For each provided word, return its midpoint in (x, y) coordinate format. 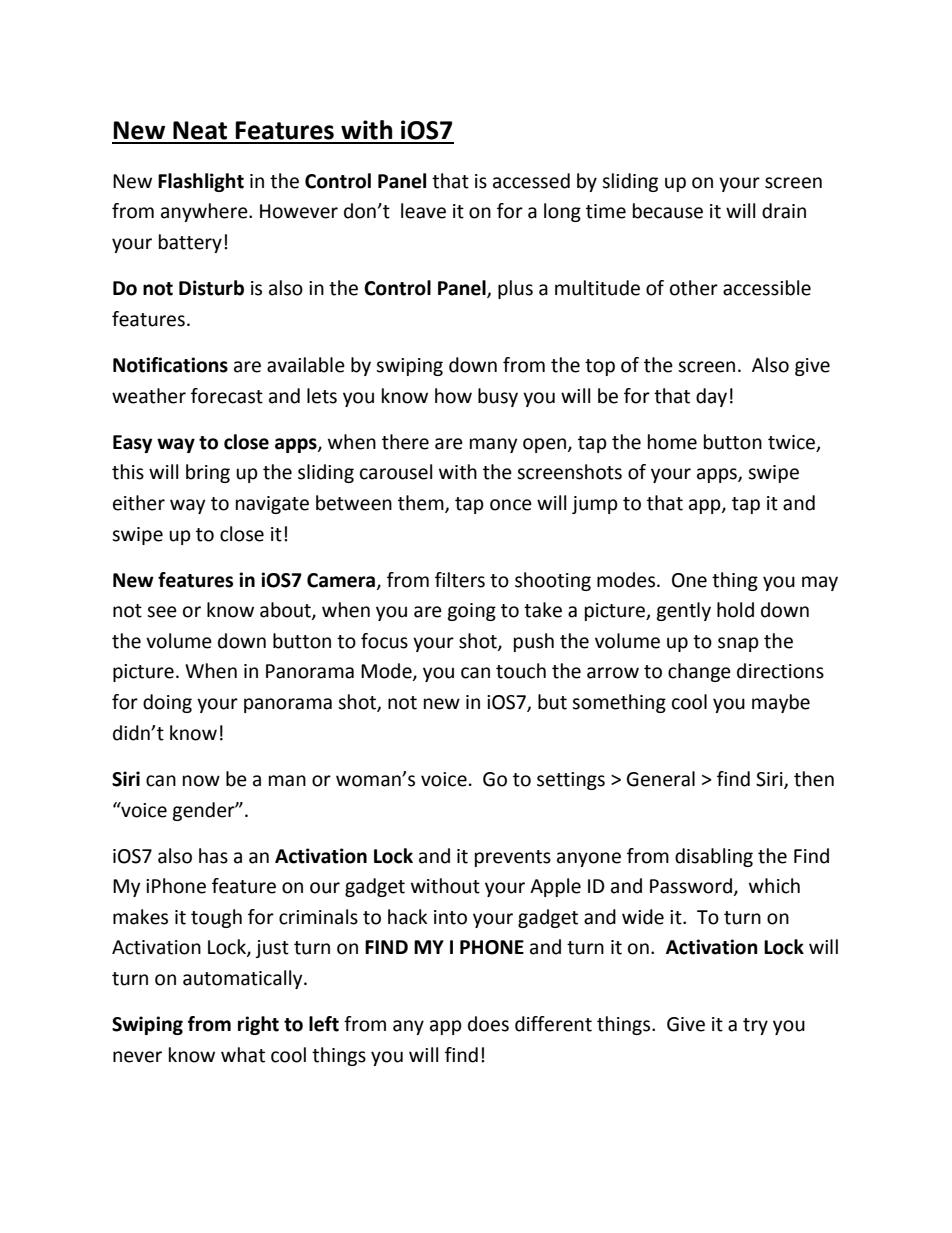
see (162, 612)
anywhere (205, 212)
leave (423, 211)
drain (784, 211)
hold (735, 610)
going (471, 612)
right (258, 1025)
